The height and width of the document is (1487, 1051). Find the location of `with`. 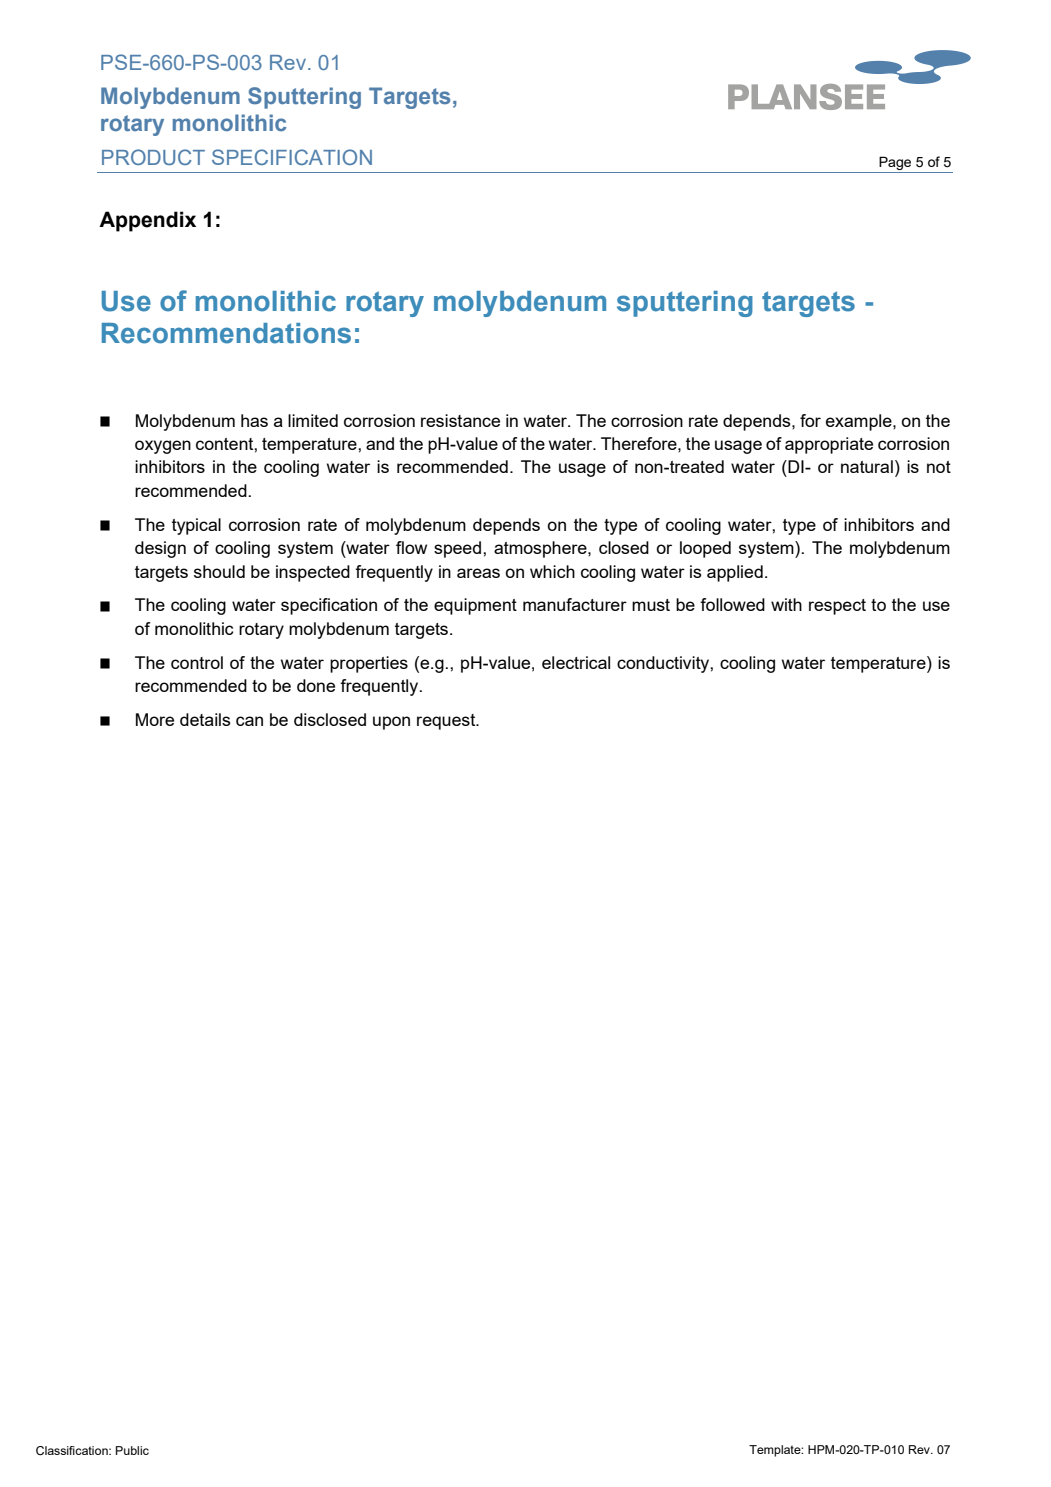

with is located at coordinates (786, 604).
